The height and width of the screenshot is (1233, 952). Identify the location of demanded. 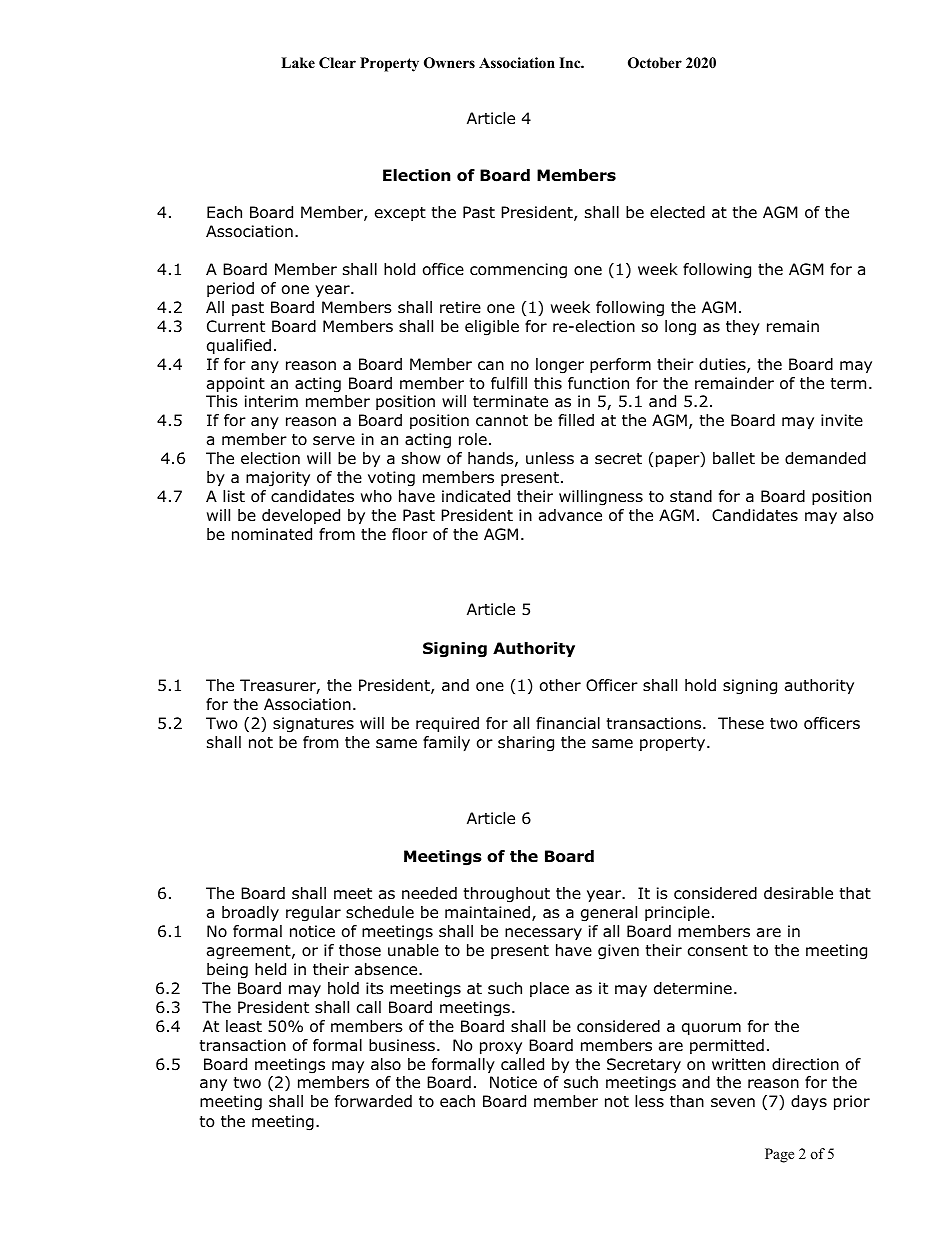
(825, 458).
